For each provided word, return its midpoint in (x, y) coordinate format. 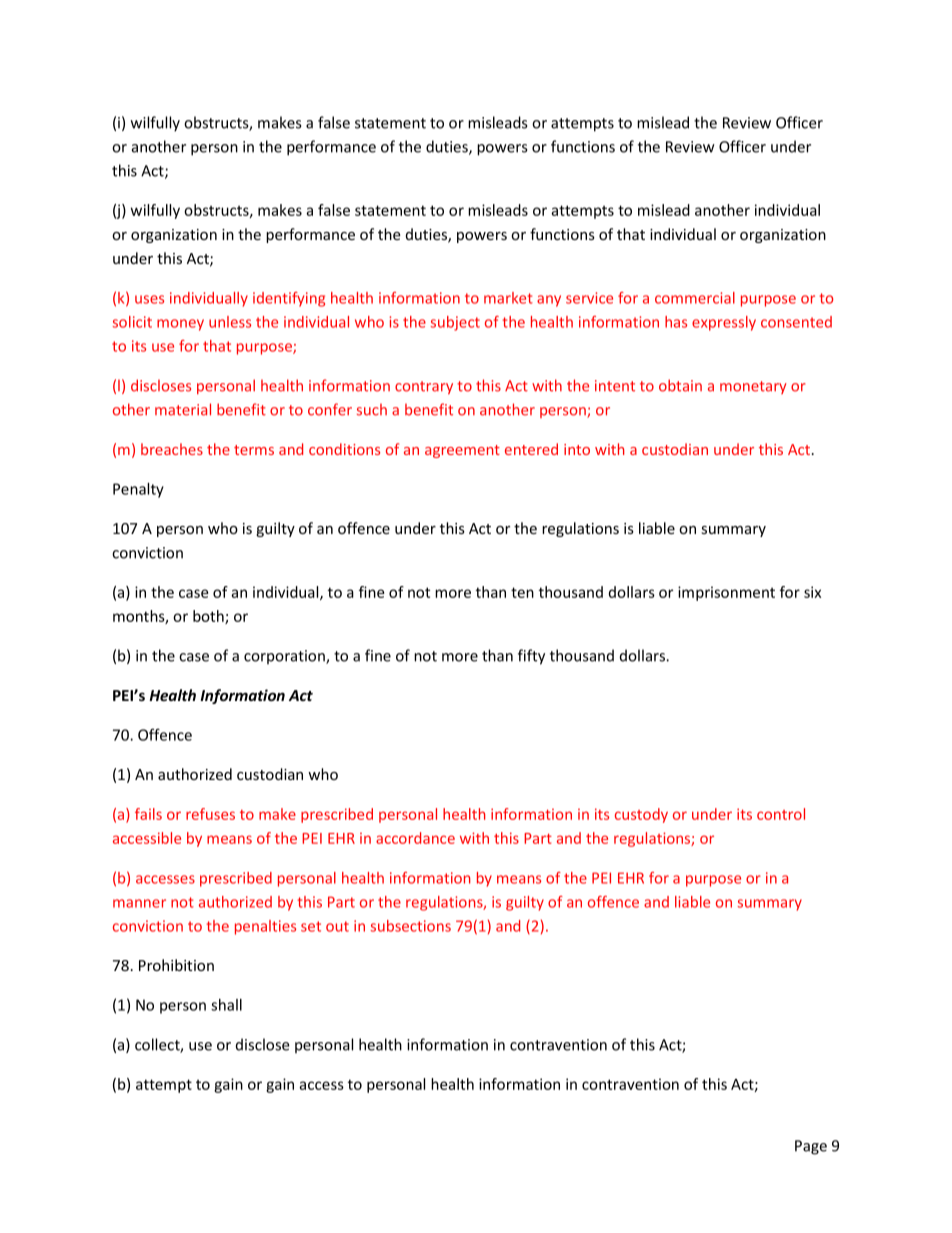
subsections (410, 926)
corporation (285, 657)
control (781, 814)
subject (455, 323)
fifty (531, 657)
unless (230, 322)
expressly (724, 323)
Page (811, 1147)
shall (226, 1005)
